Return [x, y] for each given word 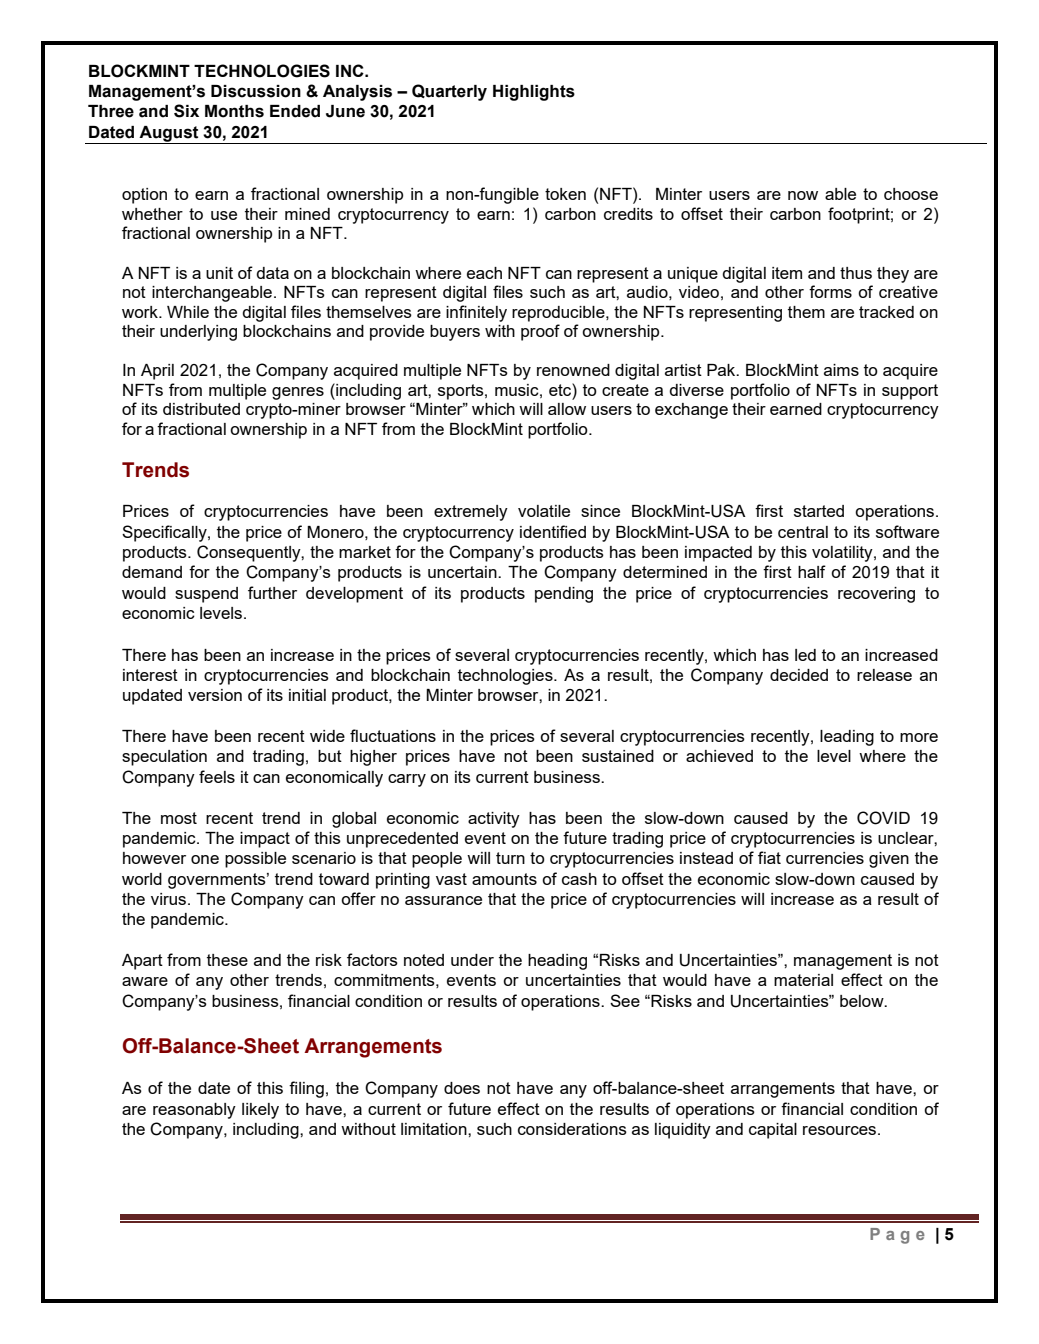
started [819, 511]
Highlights [534, 93]
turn [510, 858]
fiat [769, 857]
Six [186, 111]
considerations [572, 1129]
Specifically [165, 533]
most [179, 818]
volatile [544, 511]
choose [911, 194]
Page [897, 1236]
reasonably [194, 1111]
